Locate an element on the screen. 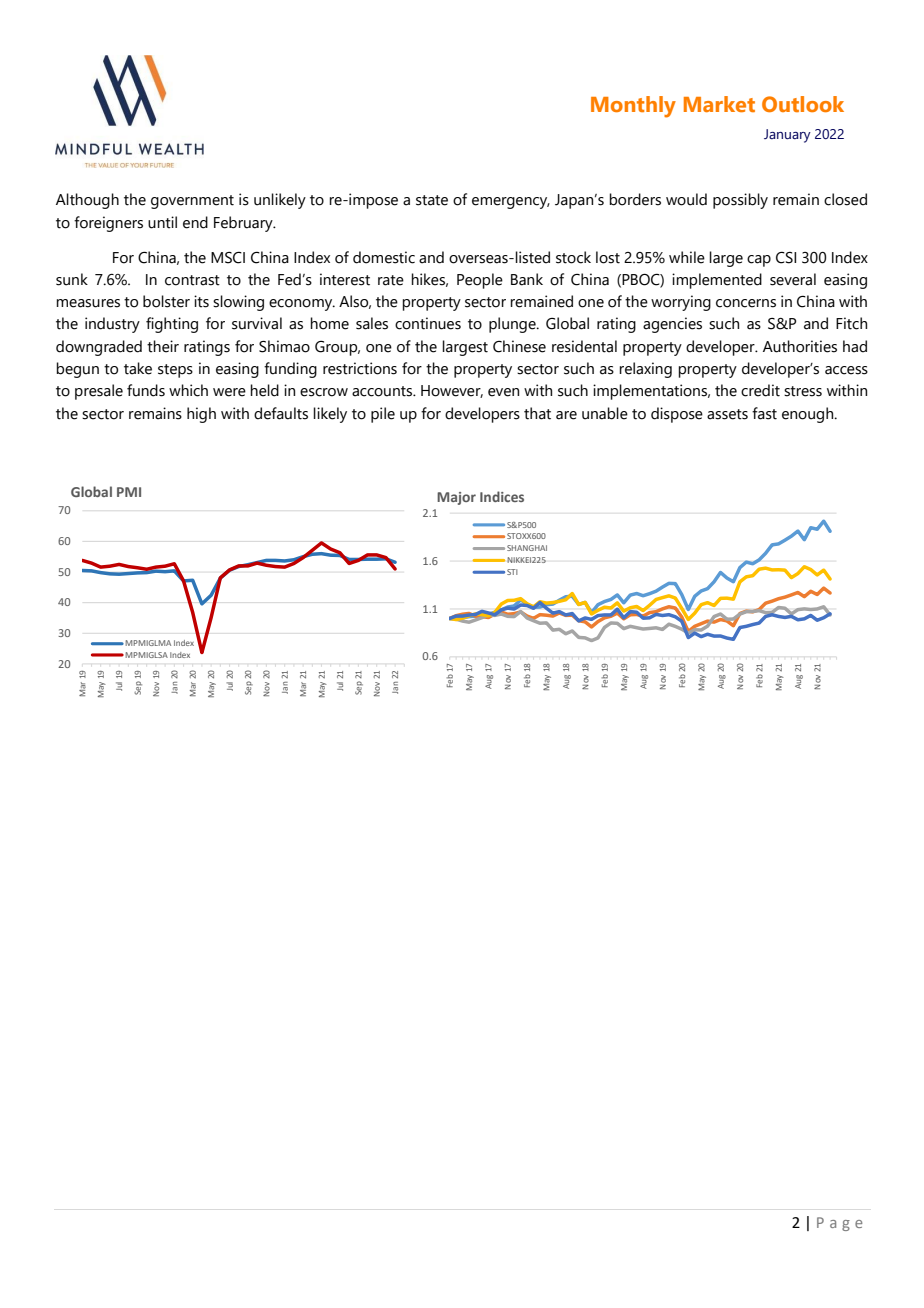  that is located at coordinates (537, 413).
